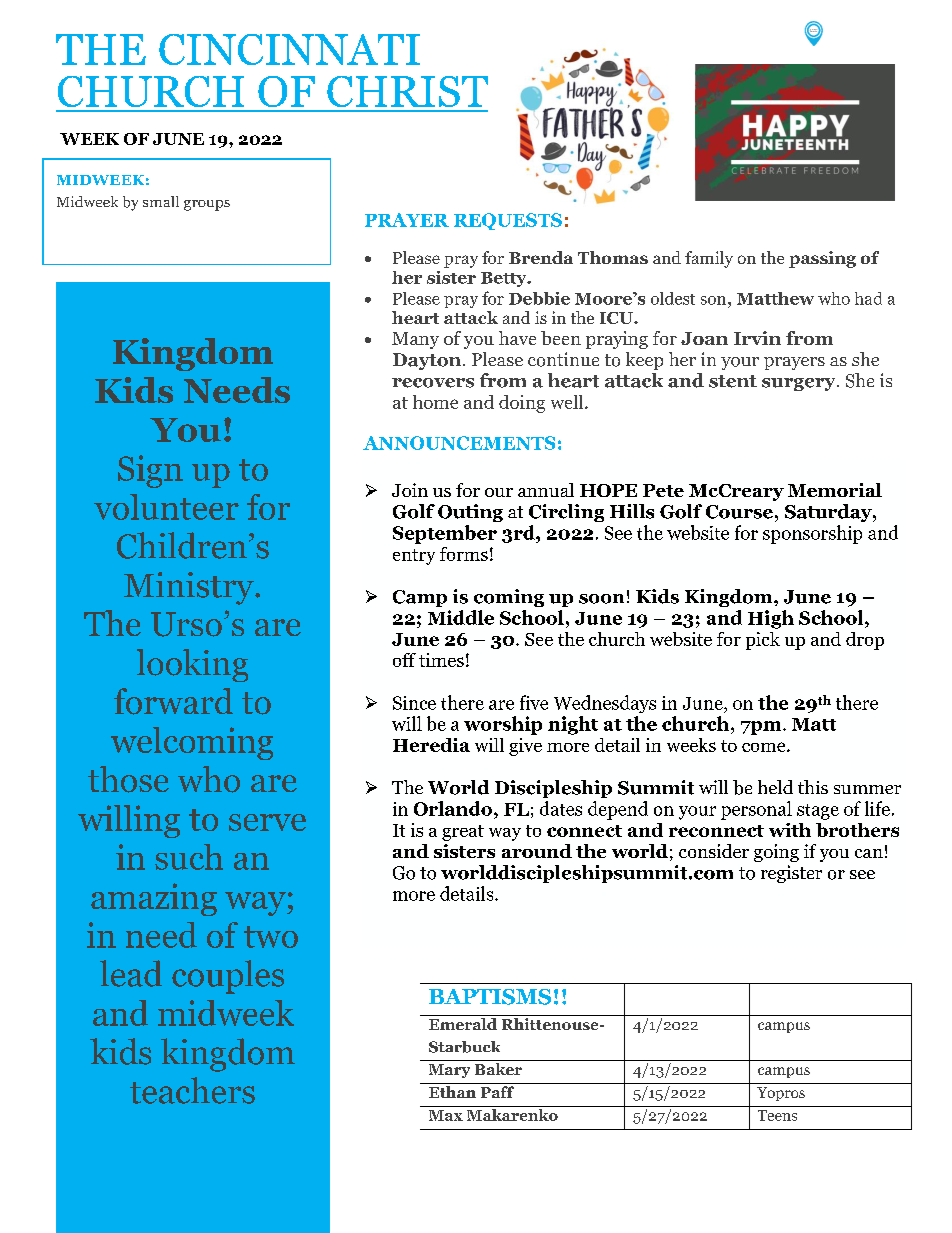  Describe the element at coordinates (192, 1090) in the screenshot. I see `teachers` at that location.
